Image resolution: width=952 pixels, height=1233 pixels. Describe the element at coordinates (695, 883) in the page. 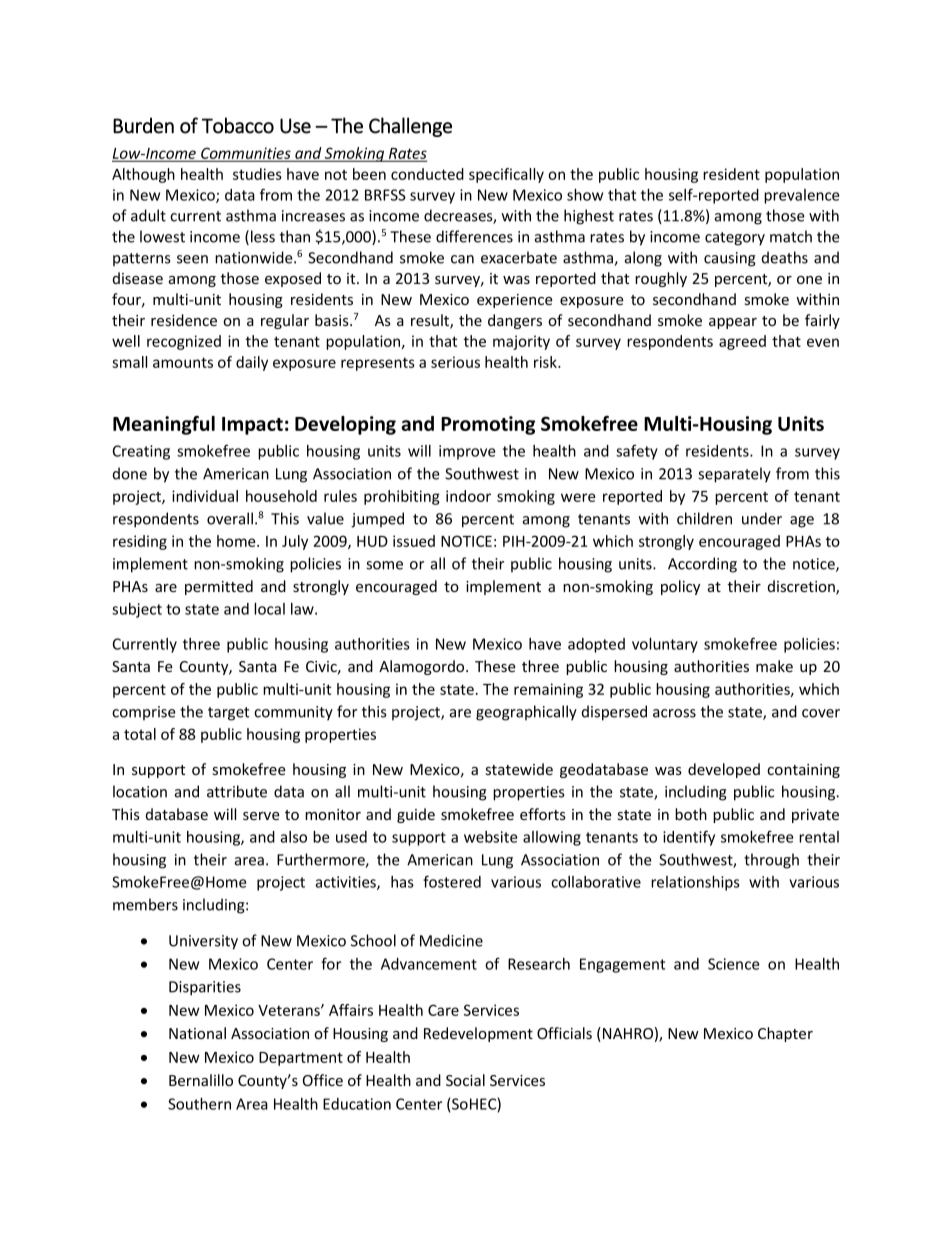

I see `relationships` at that location.
